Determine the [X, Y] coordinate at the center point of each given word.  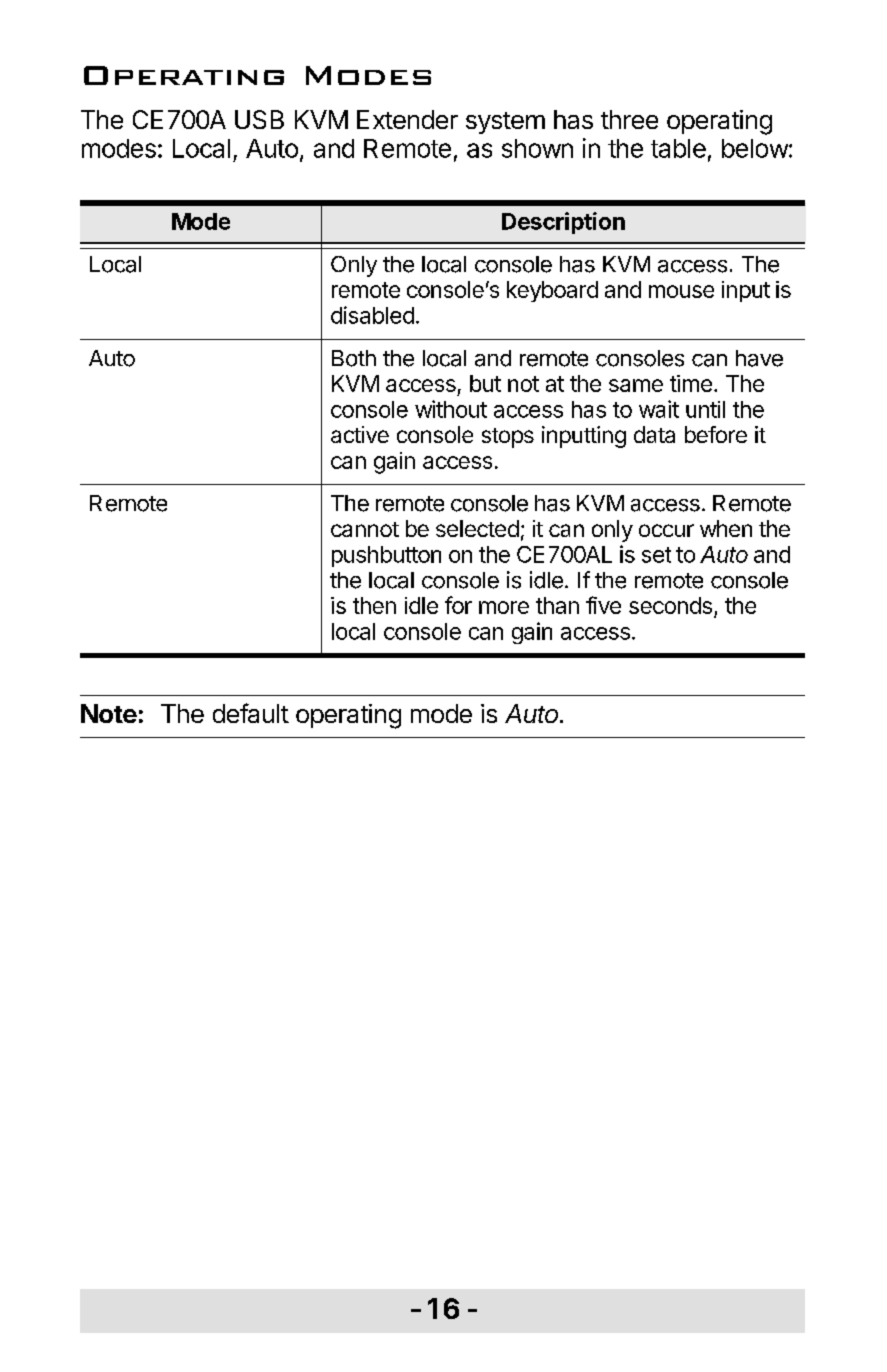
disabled [372, 315]
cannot [365, 529]
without [451, 409]
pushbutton [386, 556]
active [360, 434]
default [251, 713]
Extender [407, 119]
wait [659, 409]
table [678, 148]
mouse [681, 291]
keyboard [552, 291]
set [656, 555]
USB [259, 119]
